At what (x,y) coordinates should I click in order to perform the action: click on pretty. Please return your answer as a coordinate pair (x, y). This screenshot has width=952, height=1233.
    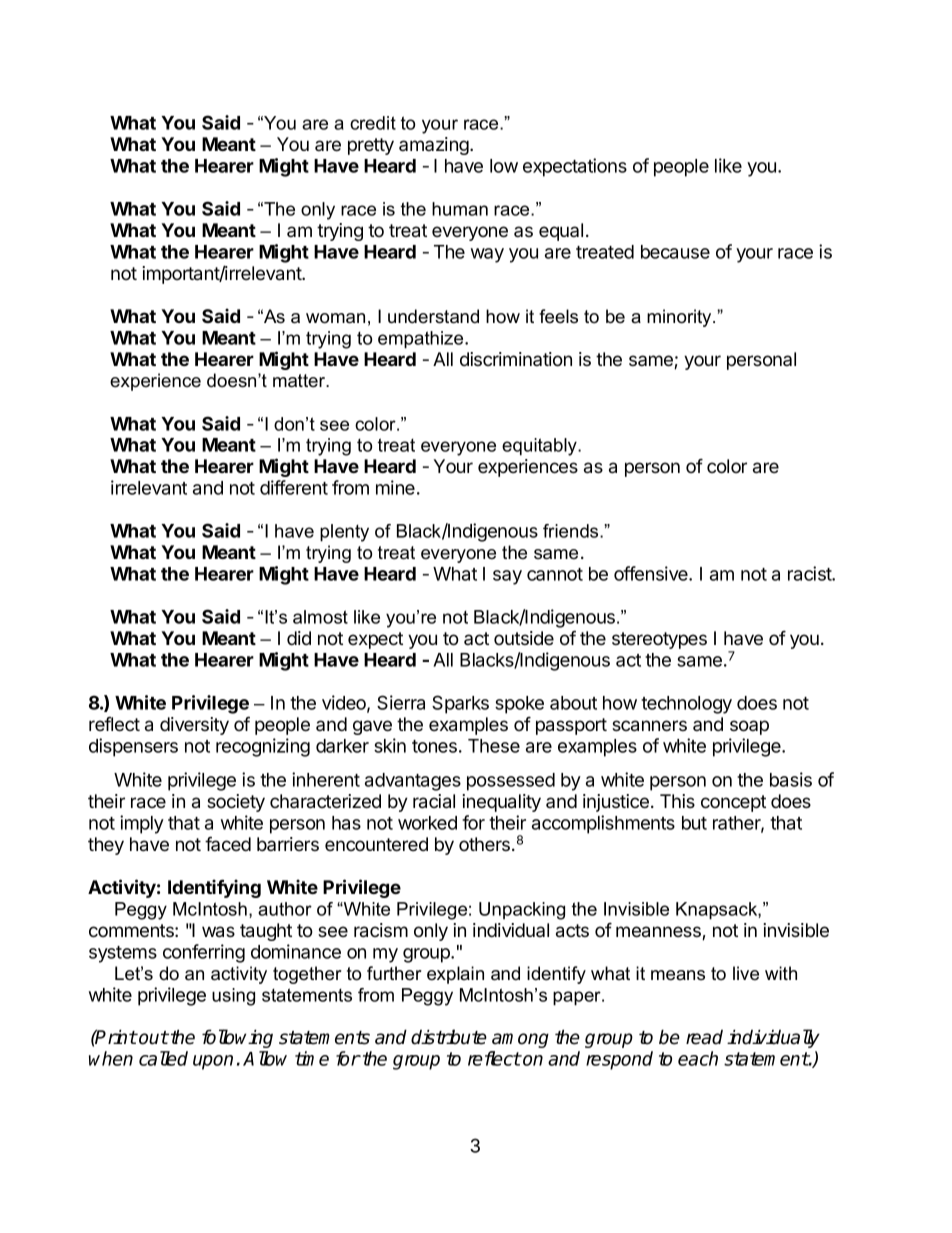
    Looking at the image, I should click on (371, 146).
